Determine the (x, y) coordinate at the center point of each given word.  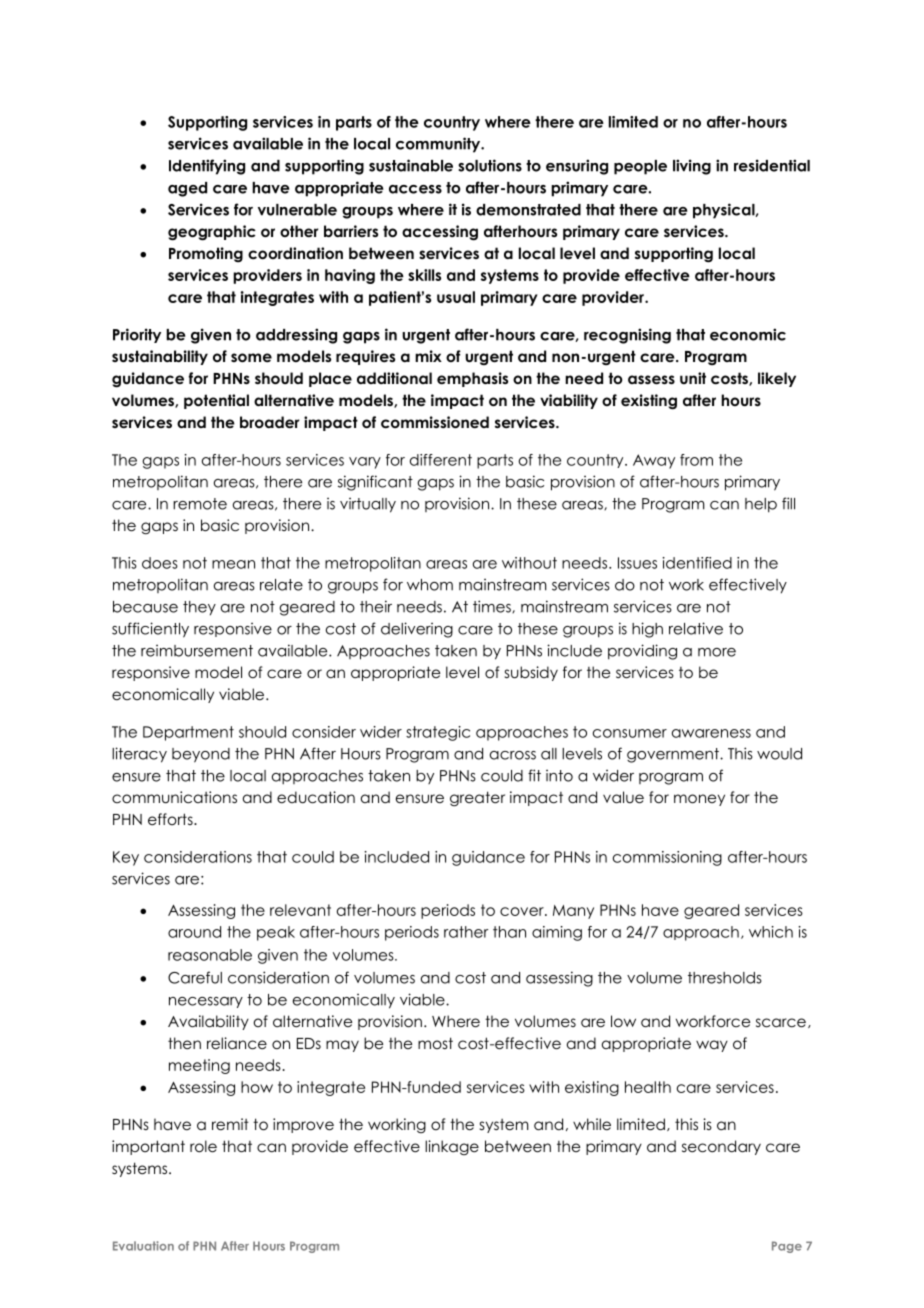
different (441, 460)
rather (466, 932)
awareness (711, 733)
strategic (438, 733)
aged (187, 189)
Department (188, 733)
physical (725, 211)
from (696, 460)
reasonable (210, 955)
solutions (490, 165)
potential (216, 401)
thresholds (725, 978)
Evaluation (143, 1246)
